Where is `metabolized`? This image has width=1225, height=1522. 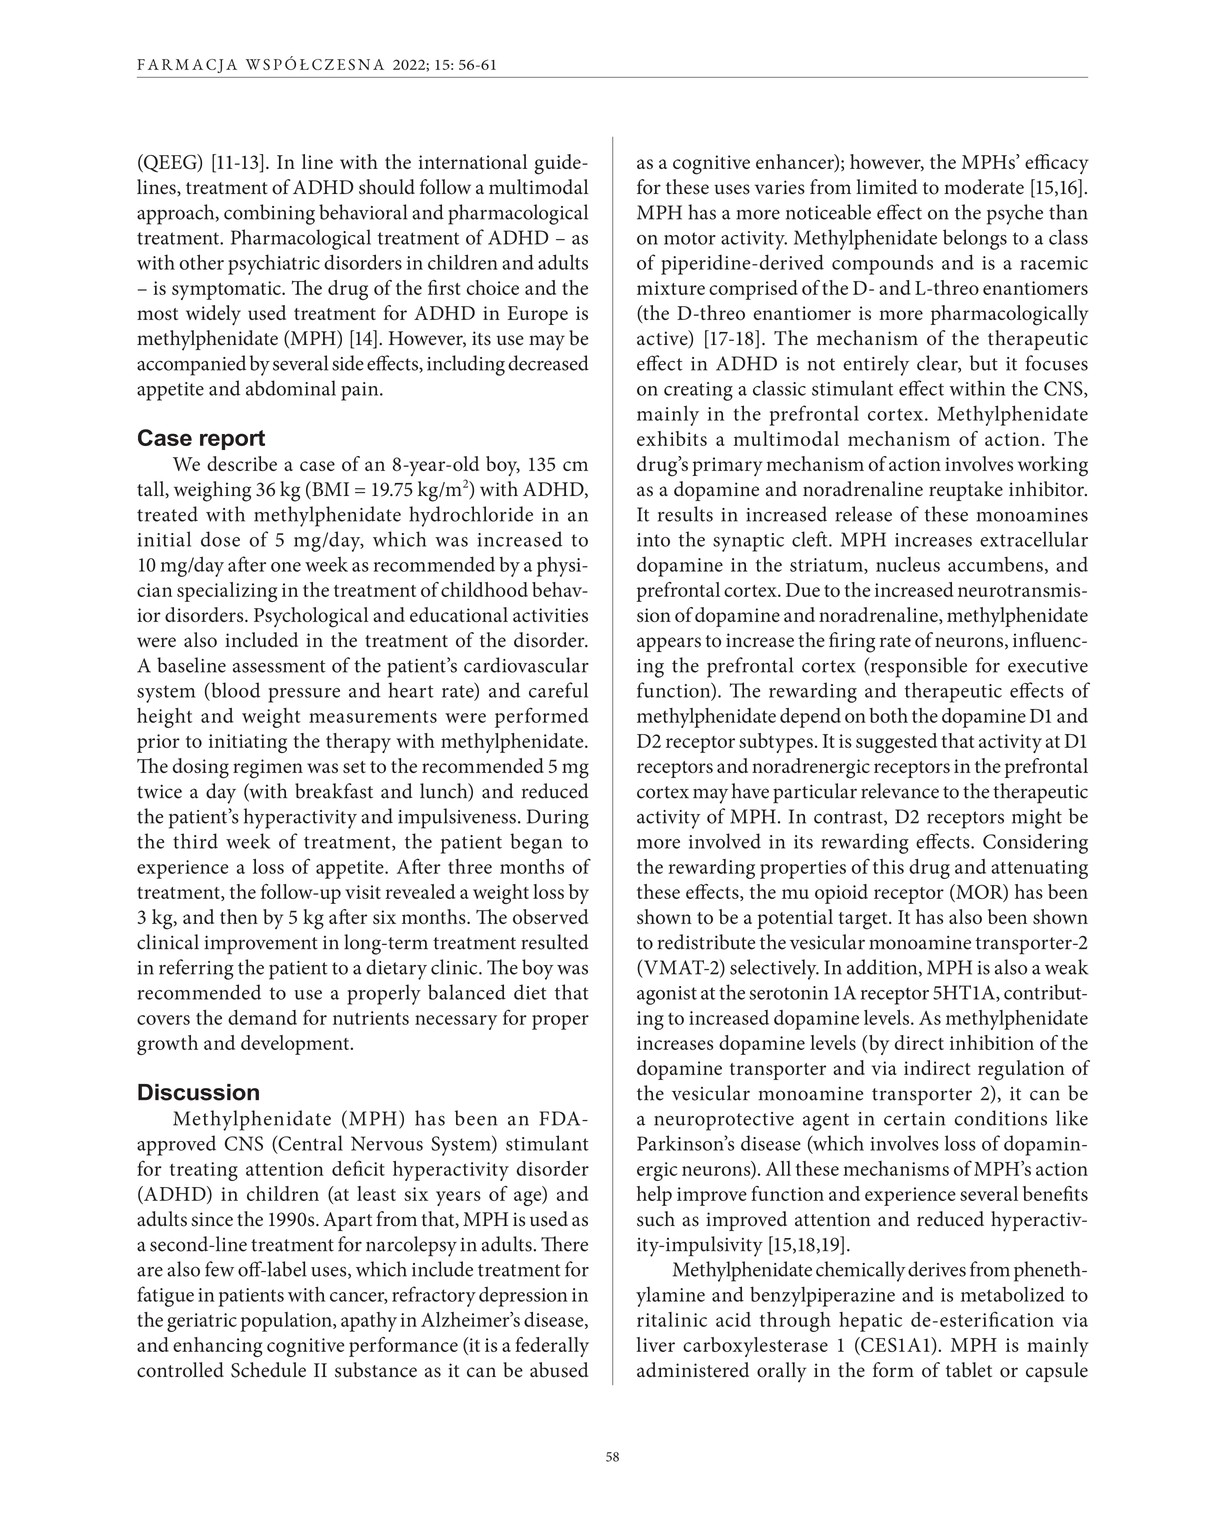 metabolized is located at coordinates (1013, 1294).
